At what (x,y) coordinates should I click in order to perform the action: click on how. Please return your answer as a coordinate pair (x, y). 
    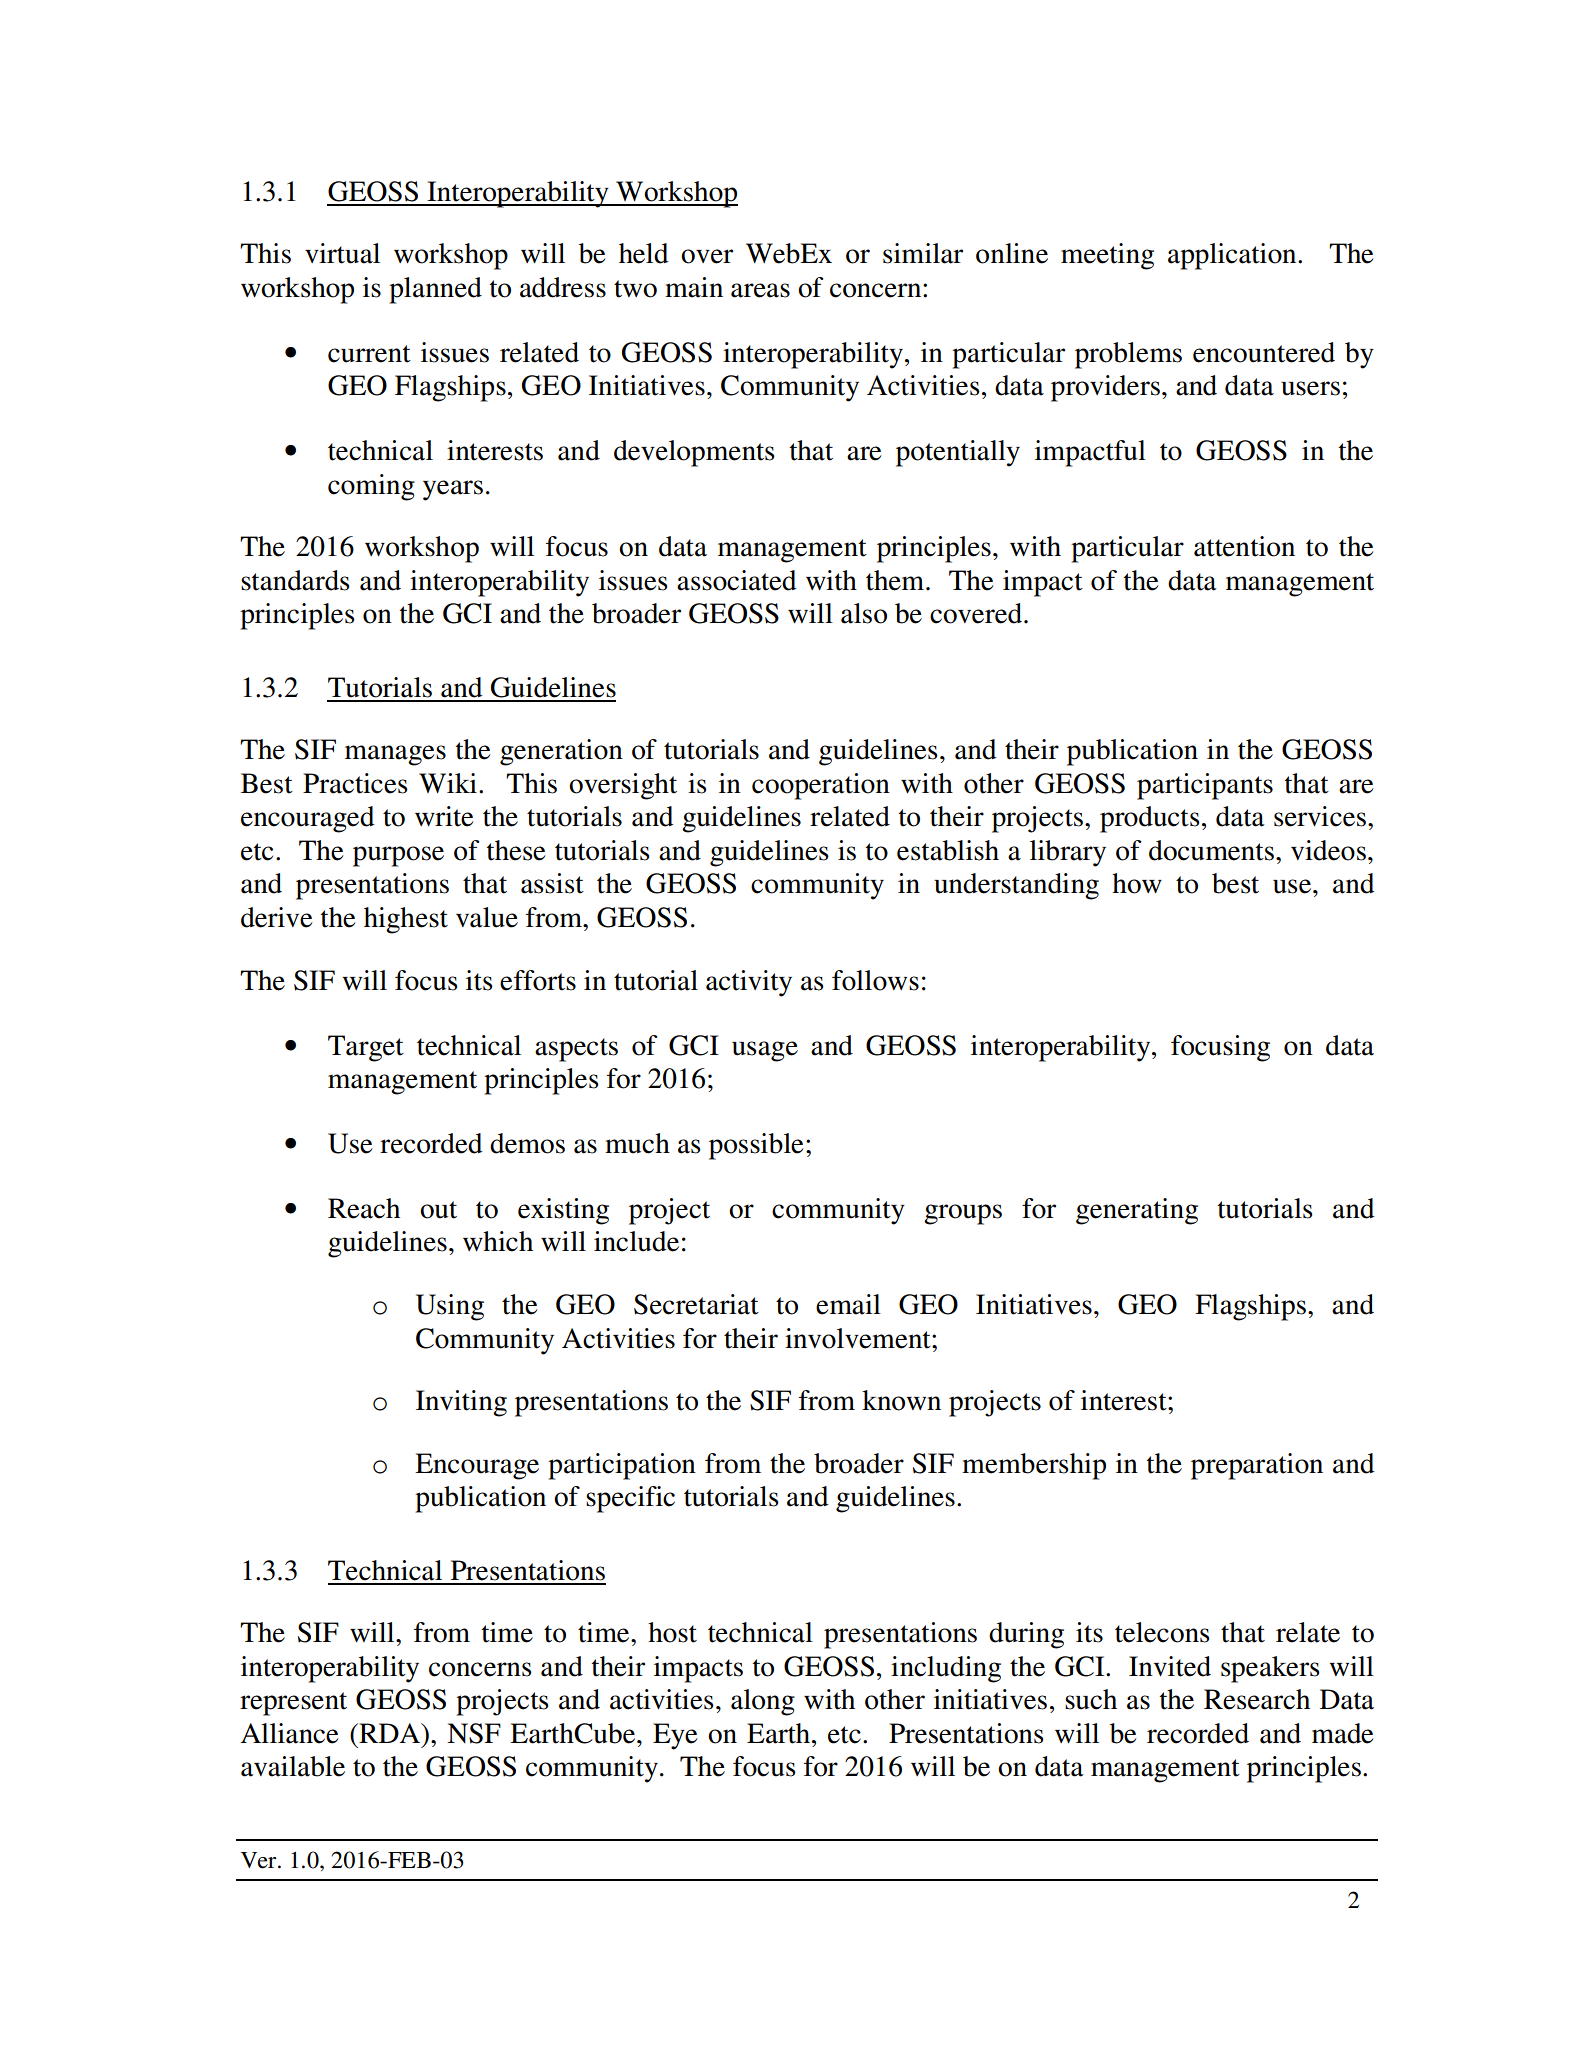
    Looking at the image, I should click on (1137, 883).
